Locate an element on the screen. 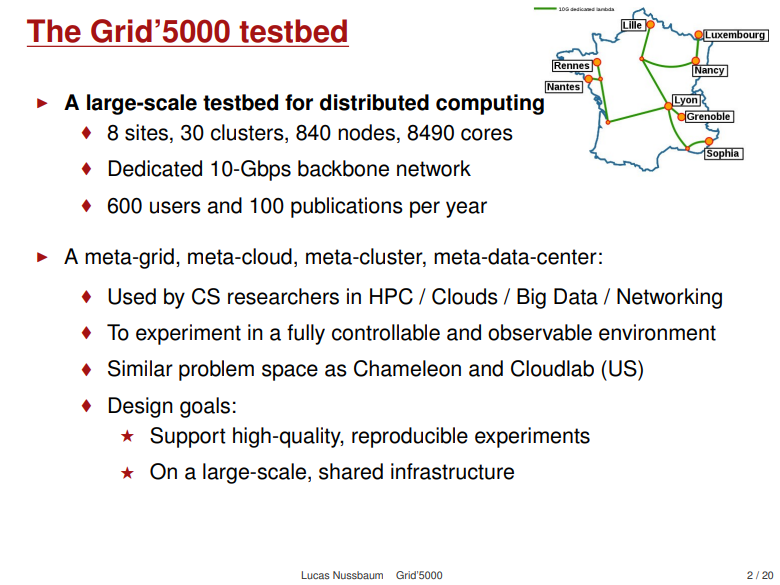  Support is located at coordinates (188, 437).
